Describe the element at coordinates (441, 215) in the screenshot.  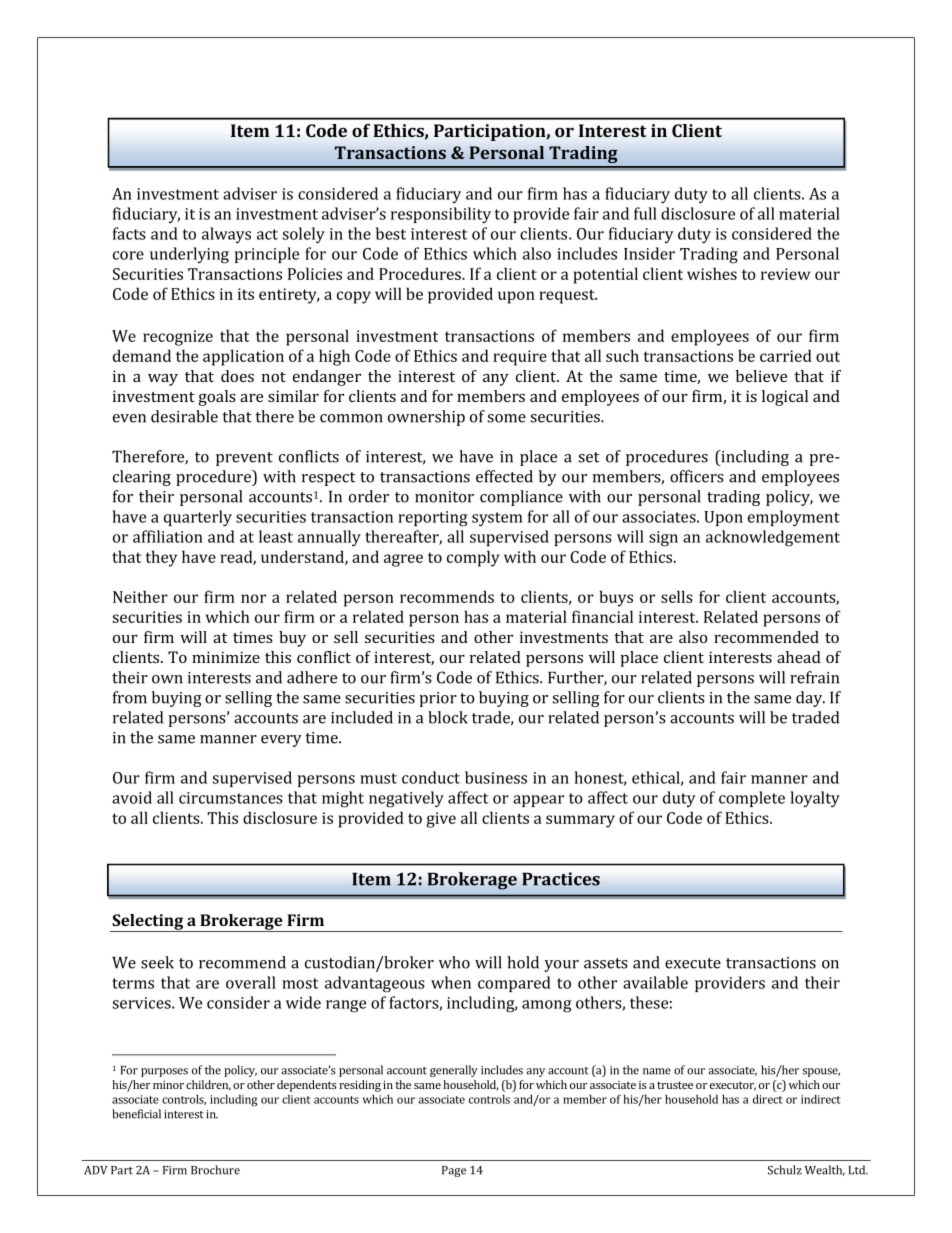
I see `responsibility` at that location.
